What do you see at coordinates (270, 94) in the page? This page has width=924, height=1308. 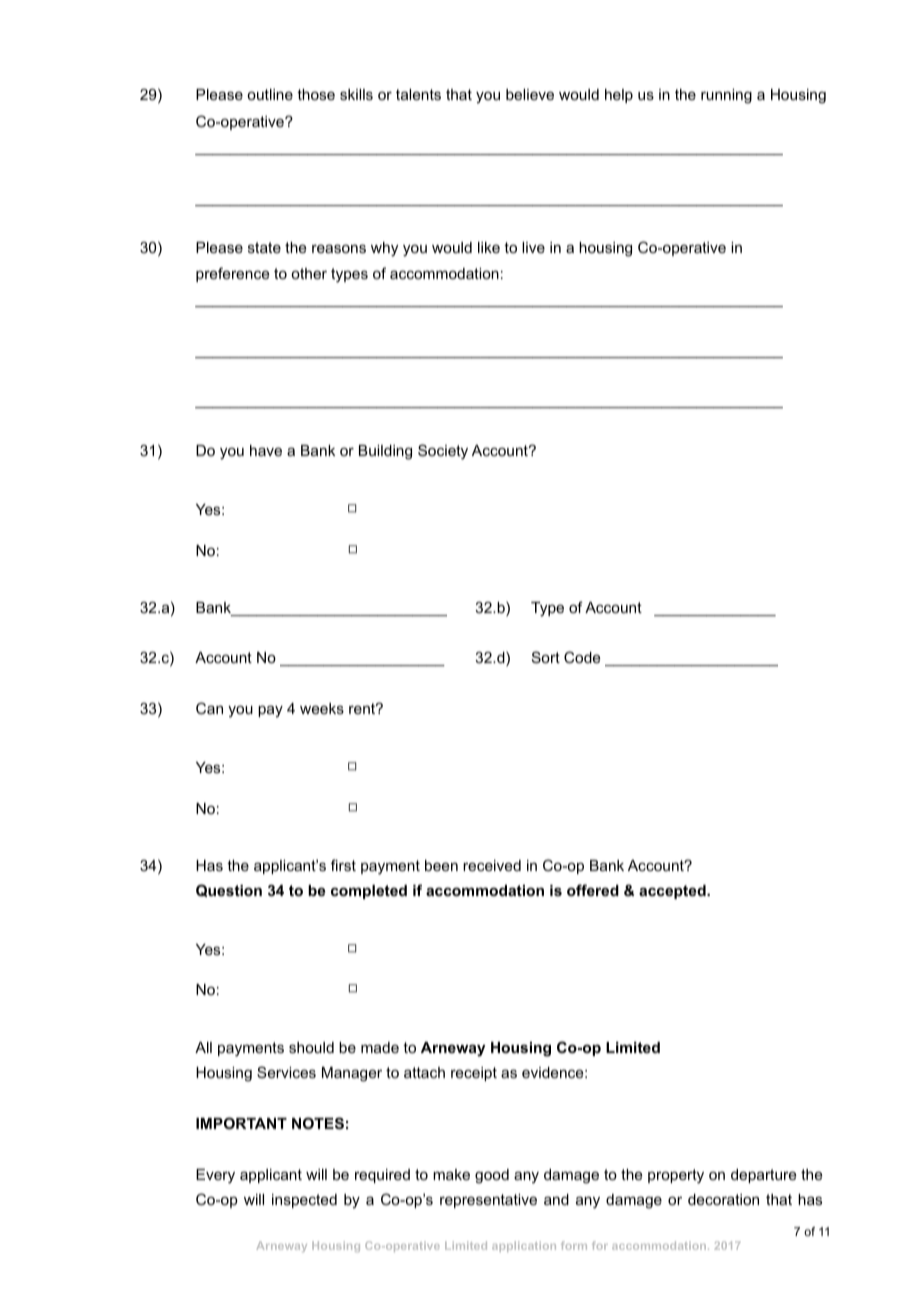 I see `outline` at bounding box center [270, 94].
